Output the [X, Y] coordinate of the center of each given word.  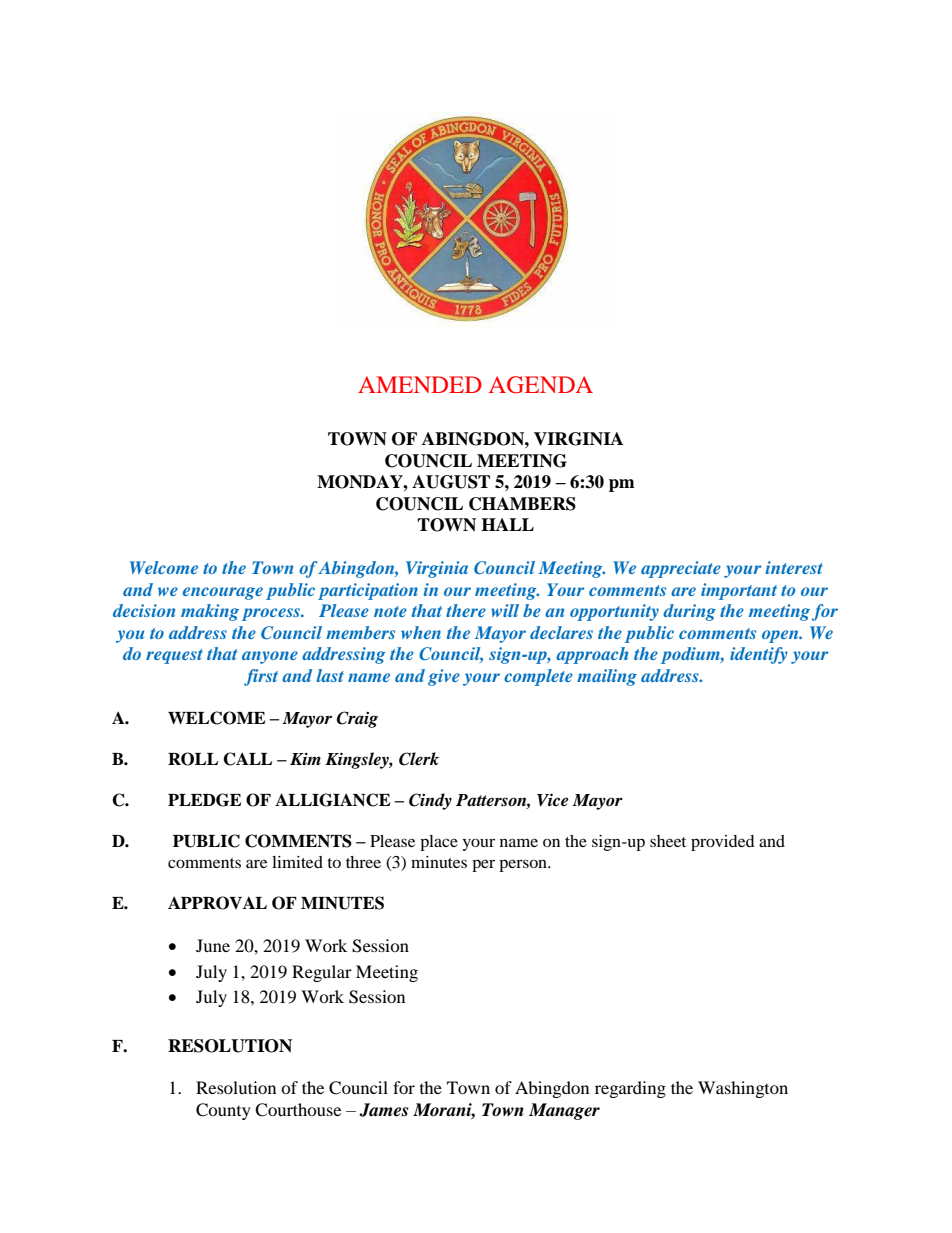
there [466, 610]
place [439, 843]
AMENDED [420, 384]
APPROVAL [217, 903]
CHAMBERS [522, 504]
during [689, 612]
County [223, 1111]
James [383, 1110]
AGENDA [541, 385]
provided [723, 843]
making [210, 612]
